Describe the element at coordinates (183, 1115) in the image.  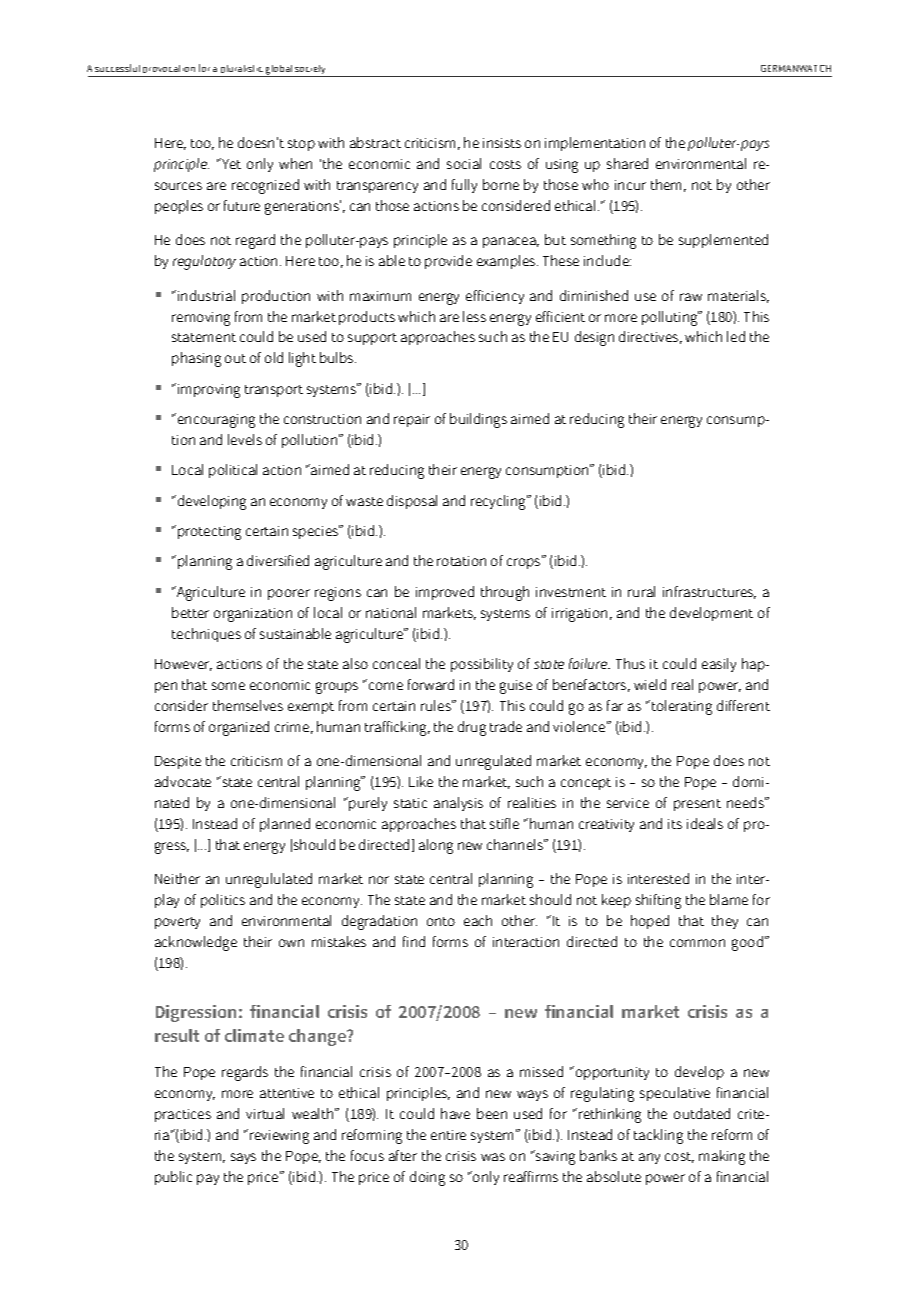
I see `practices` at that location.
